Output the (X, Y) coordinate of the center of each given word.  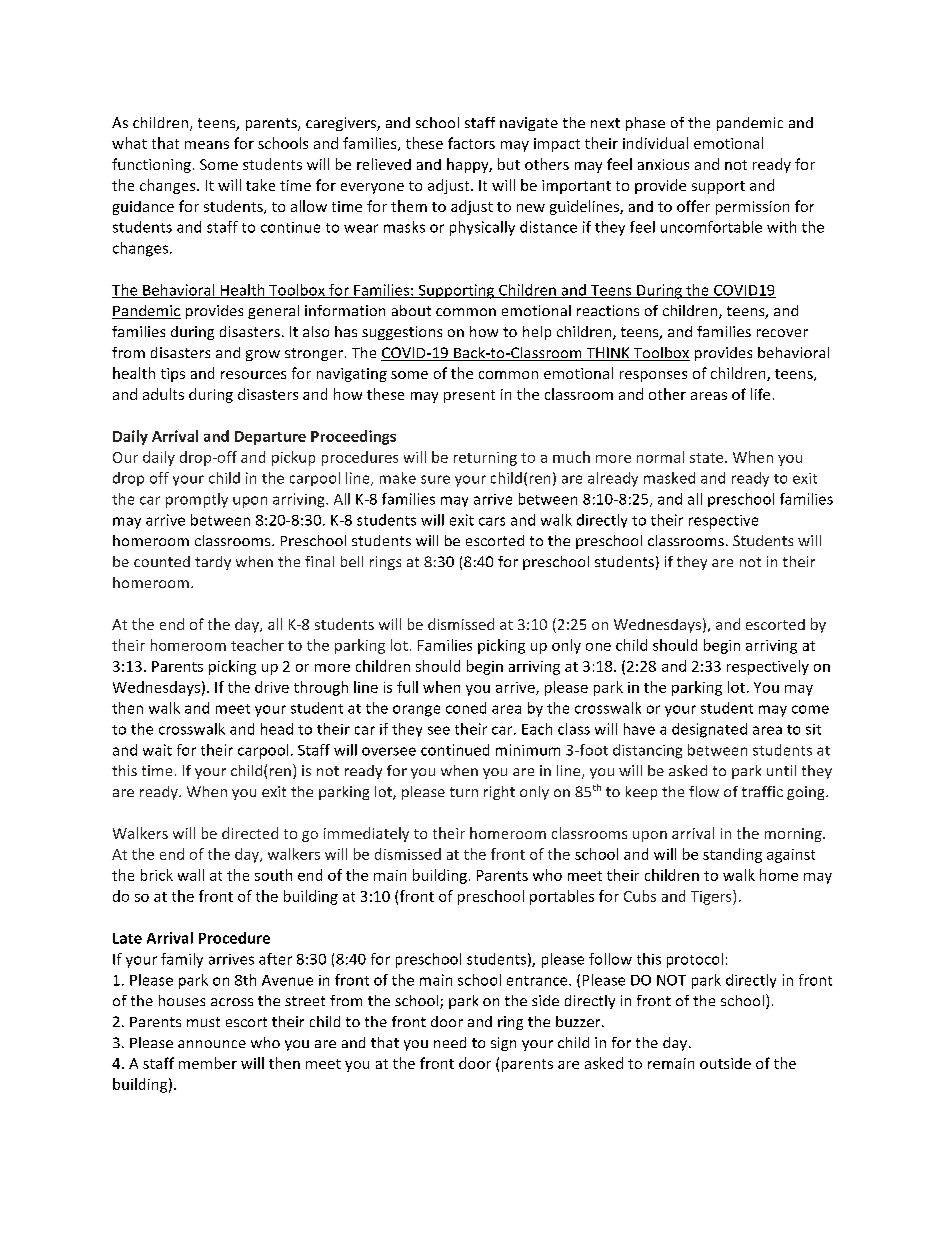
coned (466, 708)
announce (212, 1044)
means (207, 145)
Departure (270, 438)
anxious (663, 164)
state (708, 458)
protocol (695, 960)
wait (157, 750)
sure (435, 479)
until (781, 770)
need (450, 1042)
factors (471, 143)
